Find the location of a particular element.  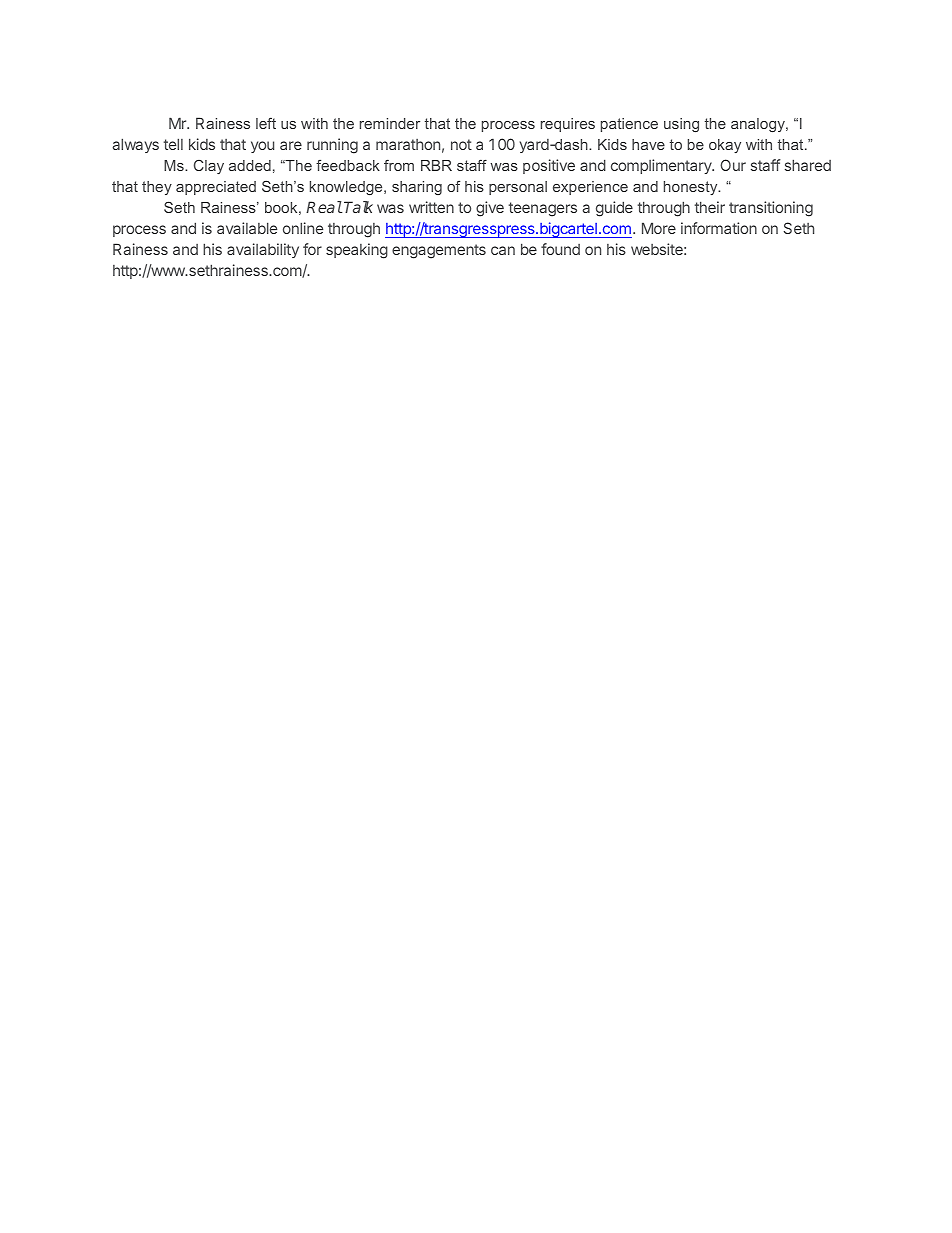

appreciated is located at coordinates (216, 188).
